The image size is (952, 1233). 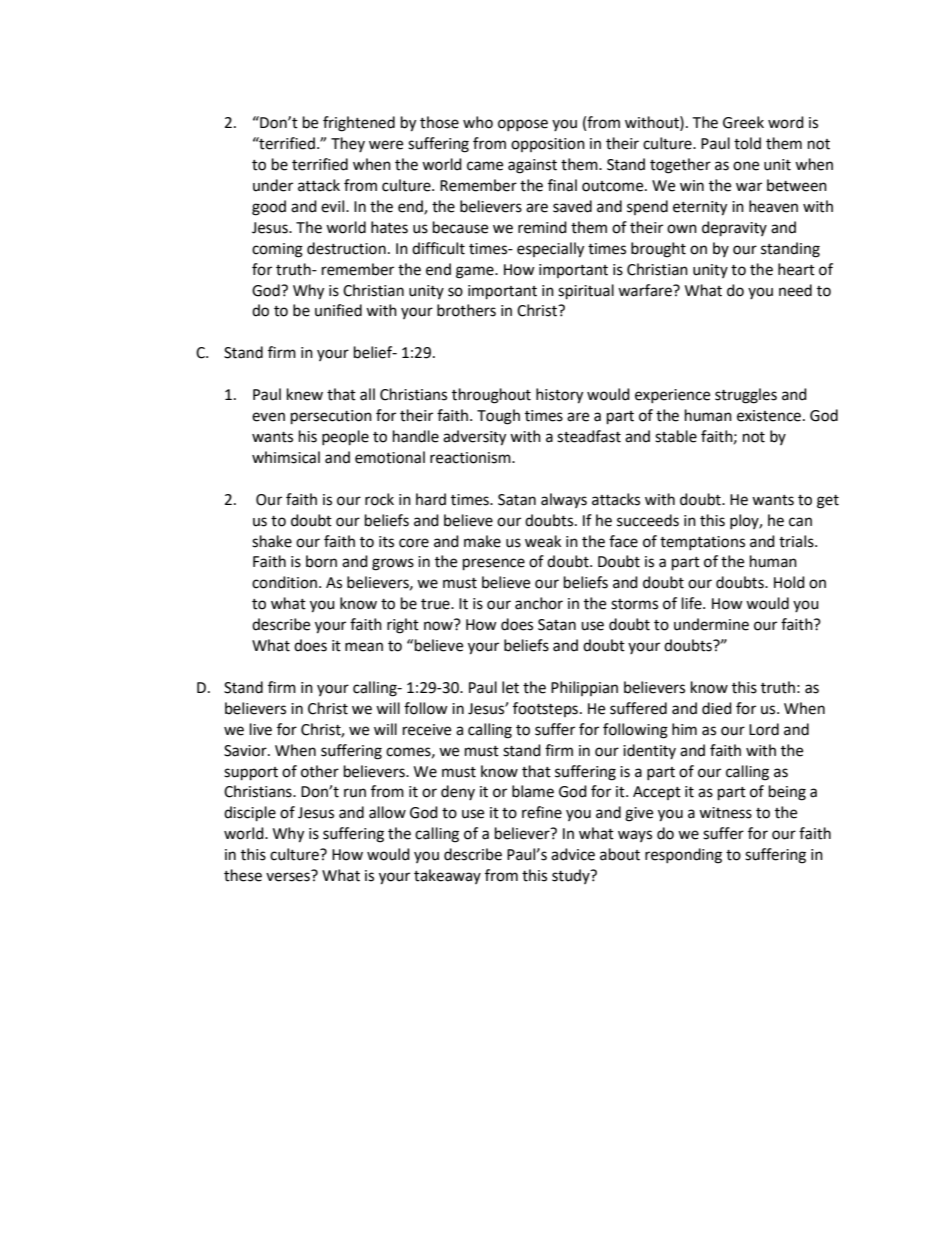 I want to click on whimsical, so click(x=286, y=457).
